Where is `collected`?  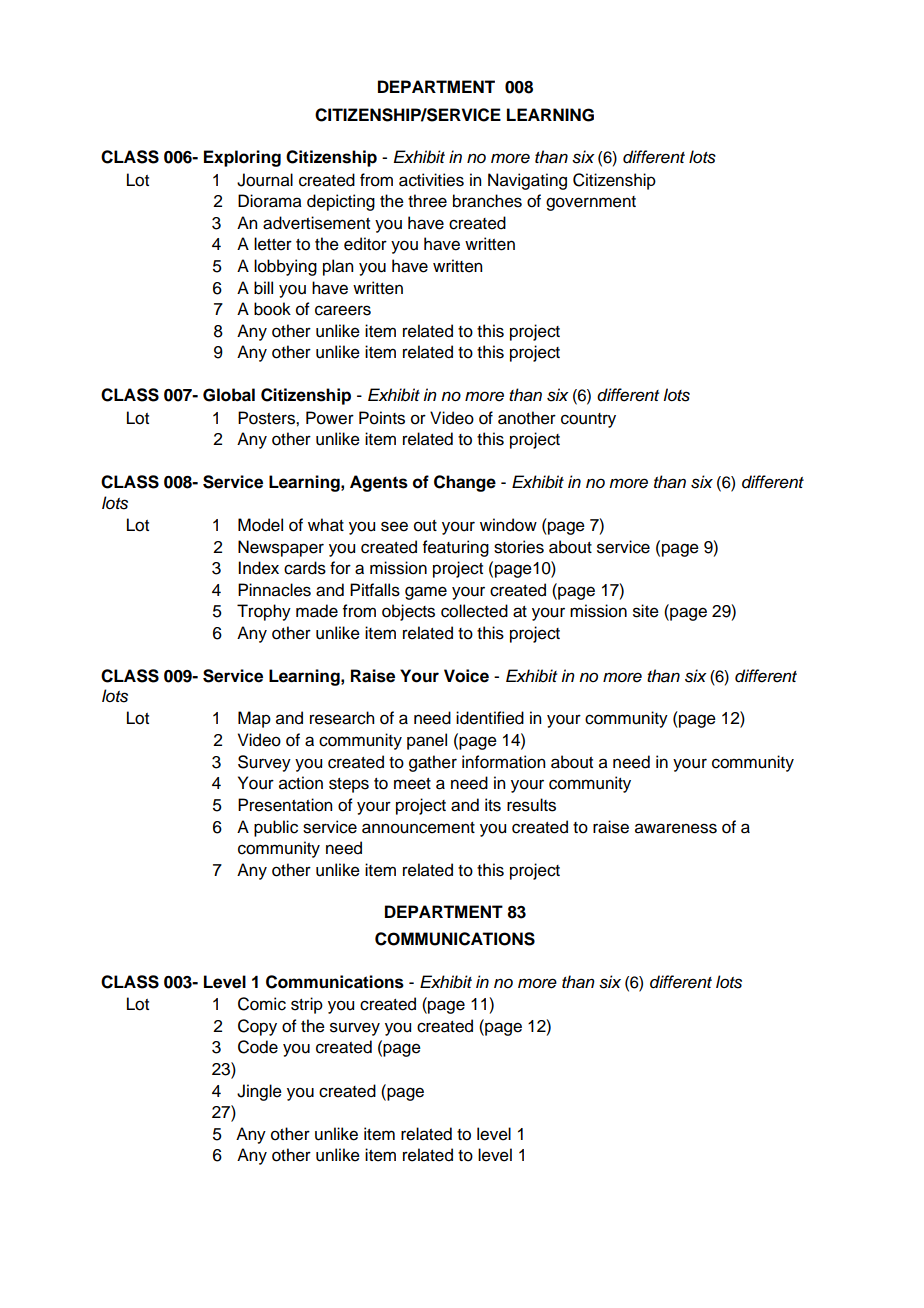
collected is located at coordinates (474, 611).
